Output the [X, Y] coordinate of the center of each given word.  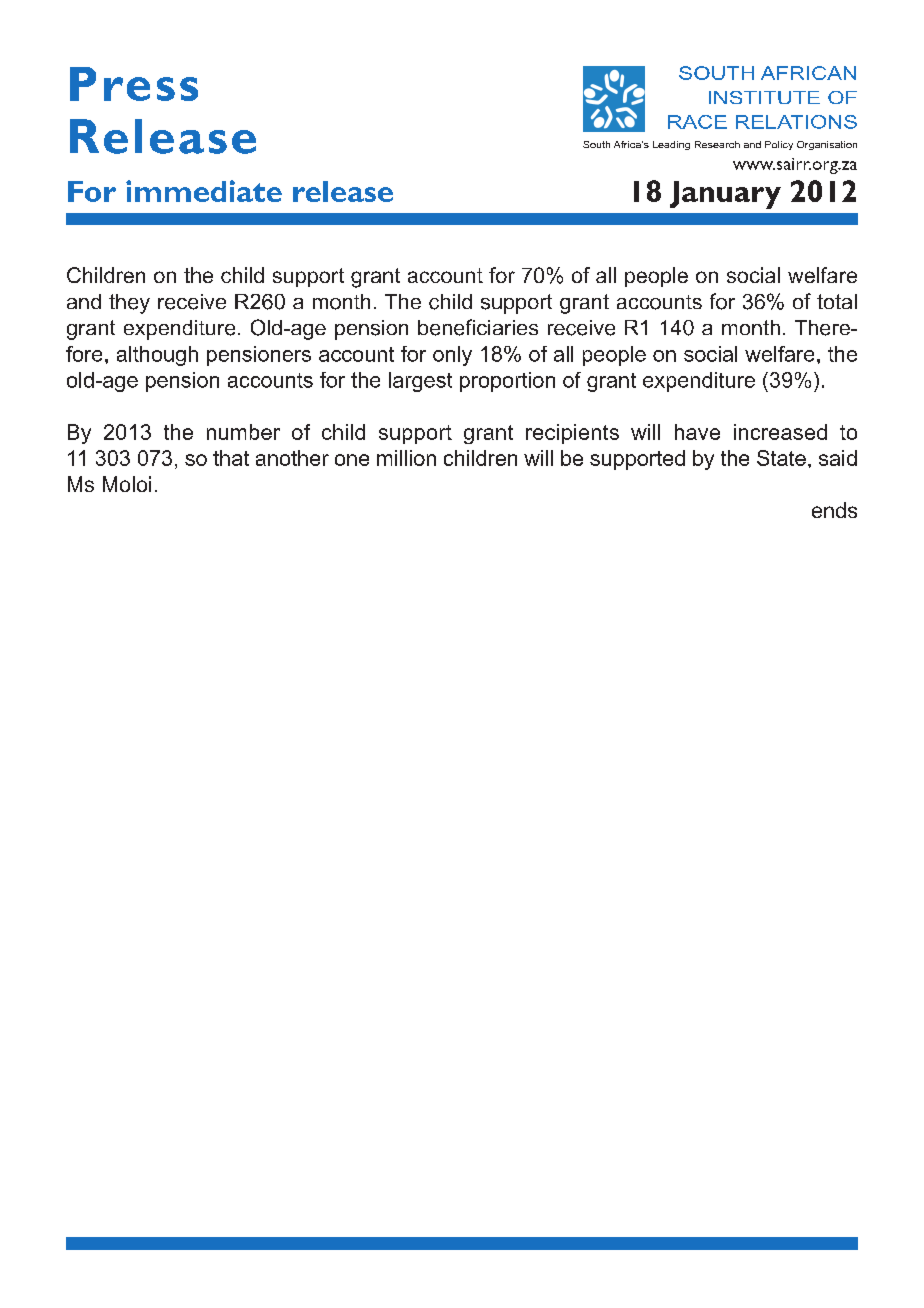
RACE [697, 122]
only [452, 356]
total [837, 301]
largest [420, 382]
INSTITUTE [764, 97]
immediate [204, 191]
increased [780, 432]
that [231, 458]
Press [134, 84]
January [725, 195]
